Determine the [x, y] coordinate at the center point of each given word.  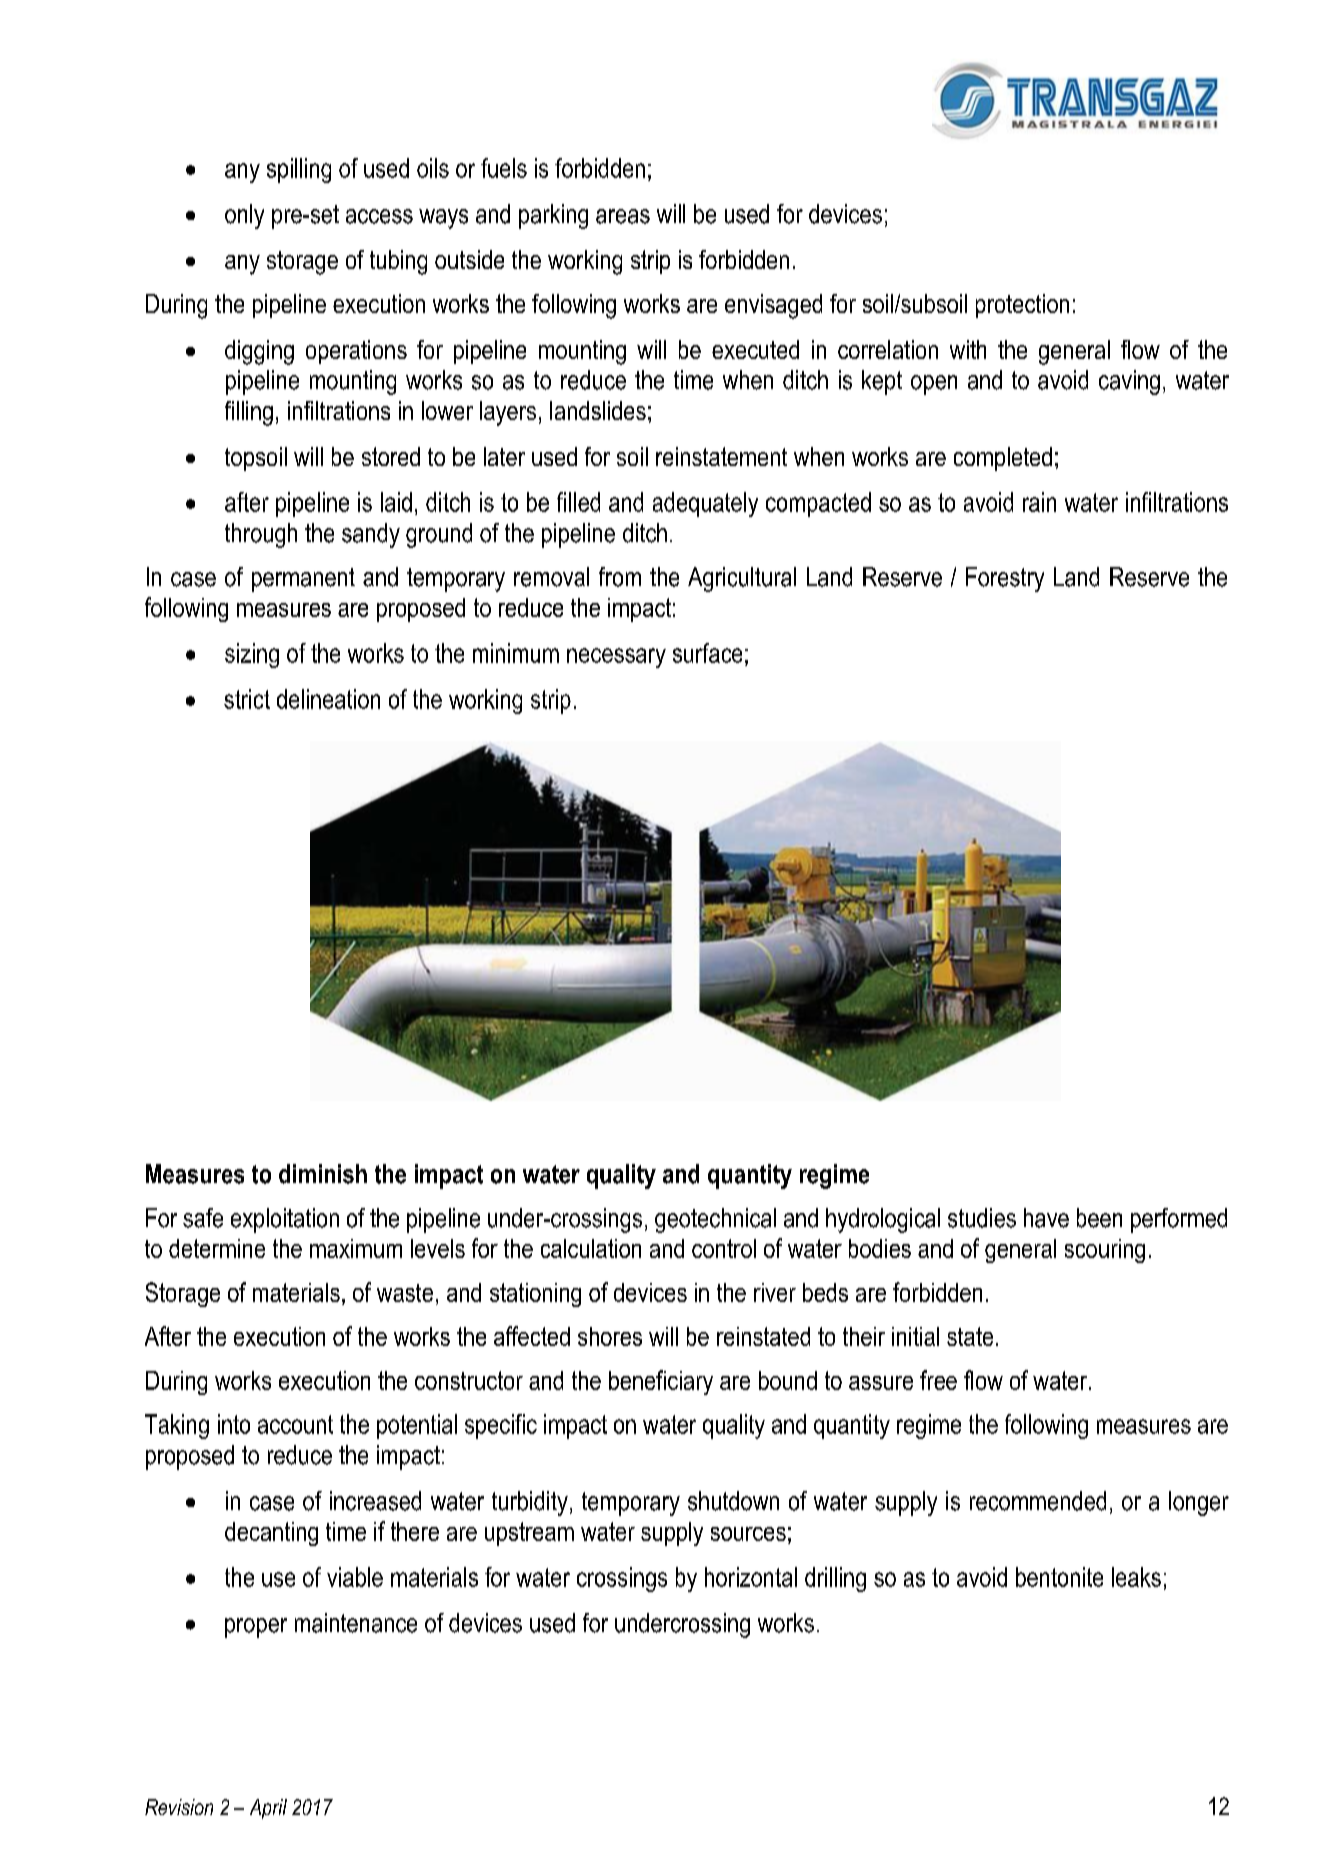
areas [623, 216]
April [268, 1809]
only [244, 216]
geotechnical [715, 1220]
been [1099, 1218]
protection [1022, 306]
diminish [323, 1174]
